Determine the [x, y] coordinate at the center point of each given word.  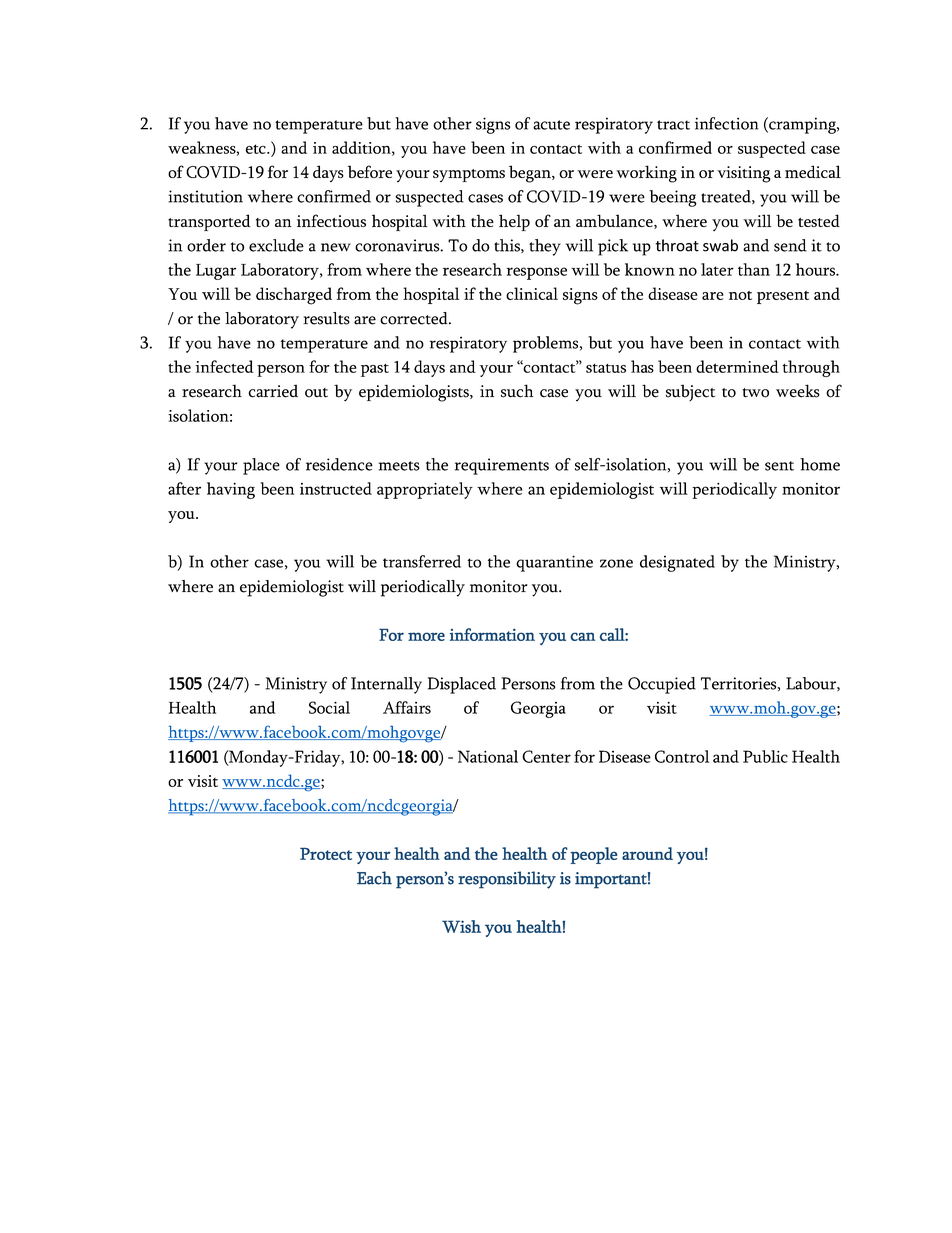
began [531, 174]
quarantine [554, 563]
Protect [326, 853]
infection [726, 123]
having [231, 490]
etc [257, 149]
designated [677, 563]
